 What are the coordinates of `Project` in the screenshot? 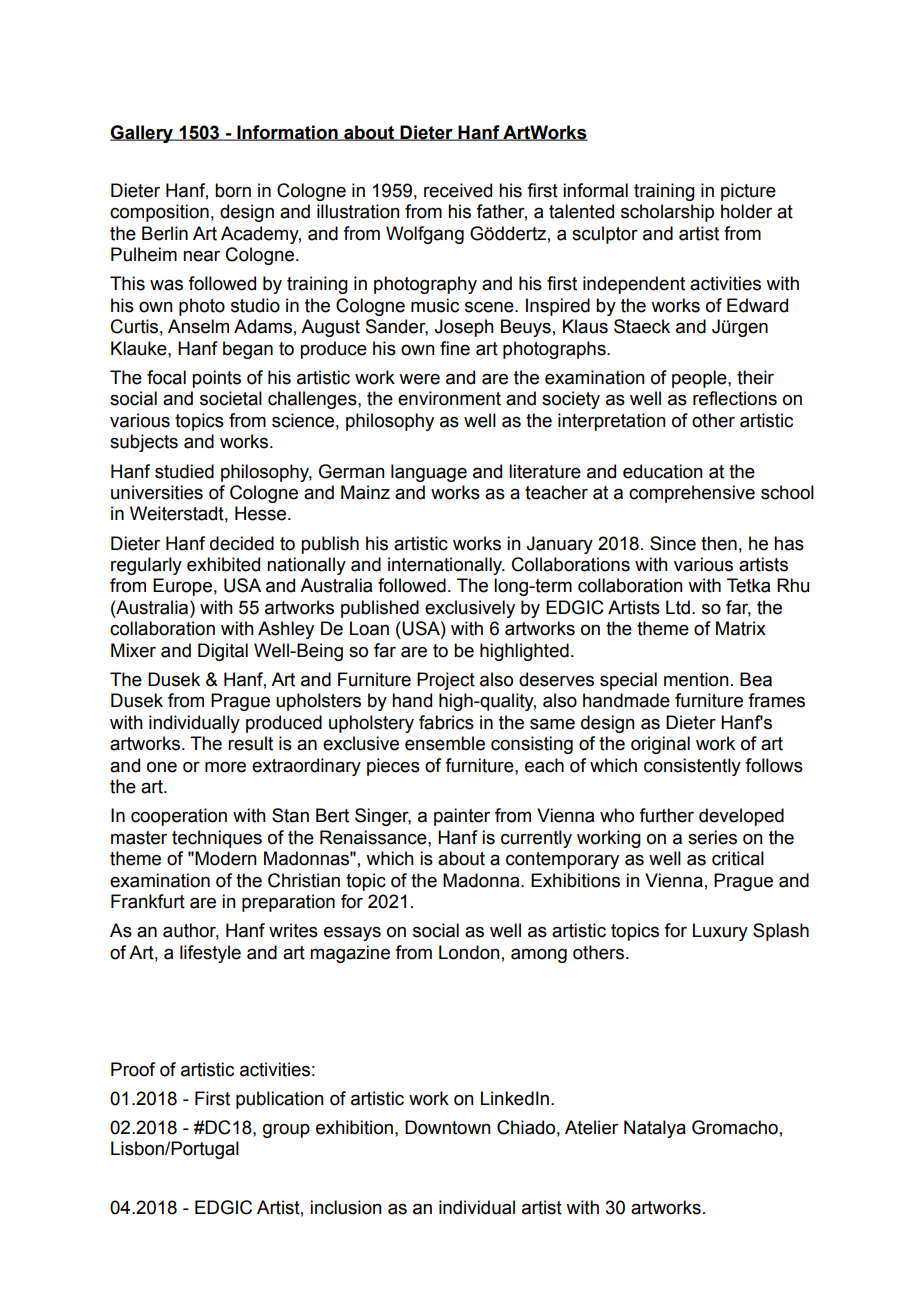 It's located at (446, 681).
